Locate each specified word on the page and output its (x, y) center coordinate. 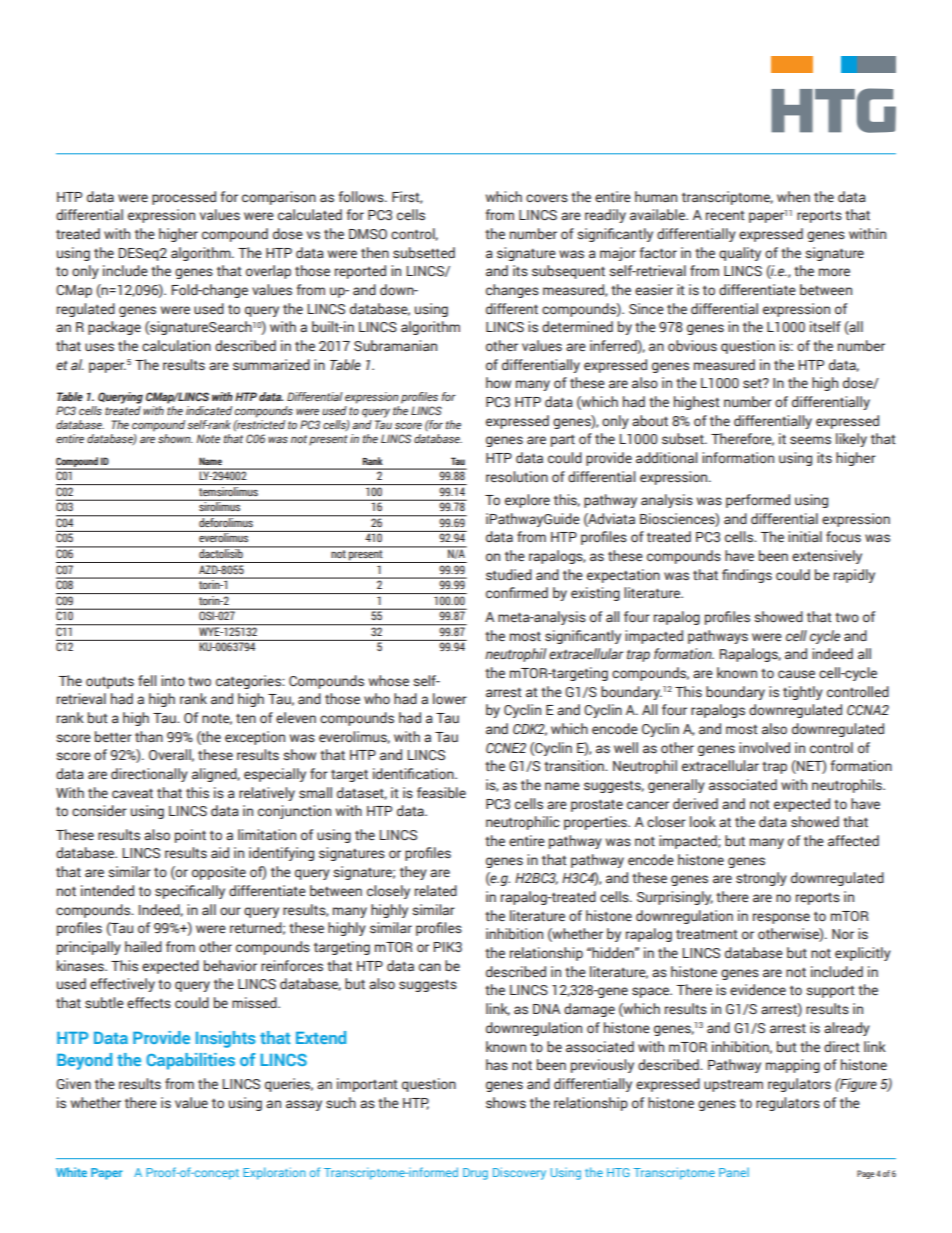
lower (450, 699)
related (436, 890)
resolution (517, 476)
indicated (209, 410)
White (71, 1172)
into (173, 680)
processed (184, 198)
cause (796, 674)
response (781, 918)
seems (810, 440)
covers (547, 198)
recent (725, 215)
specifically (190, 892)
